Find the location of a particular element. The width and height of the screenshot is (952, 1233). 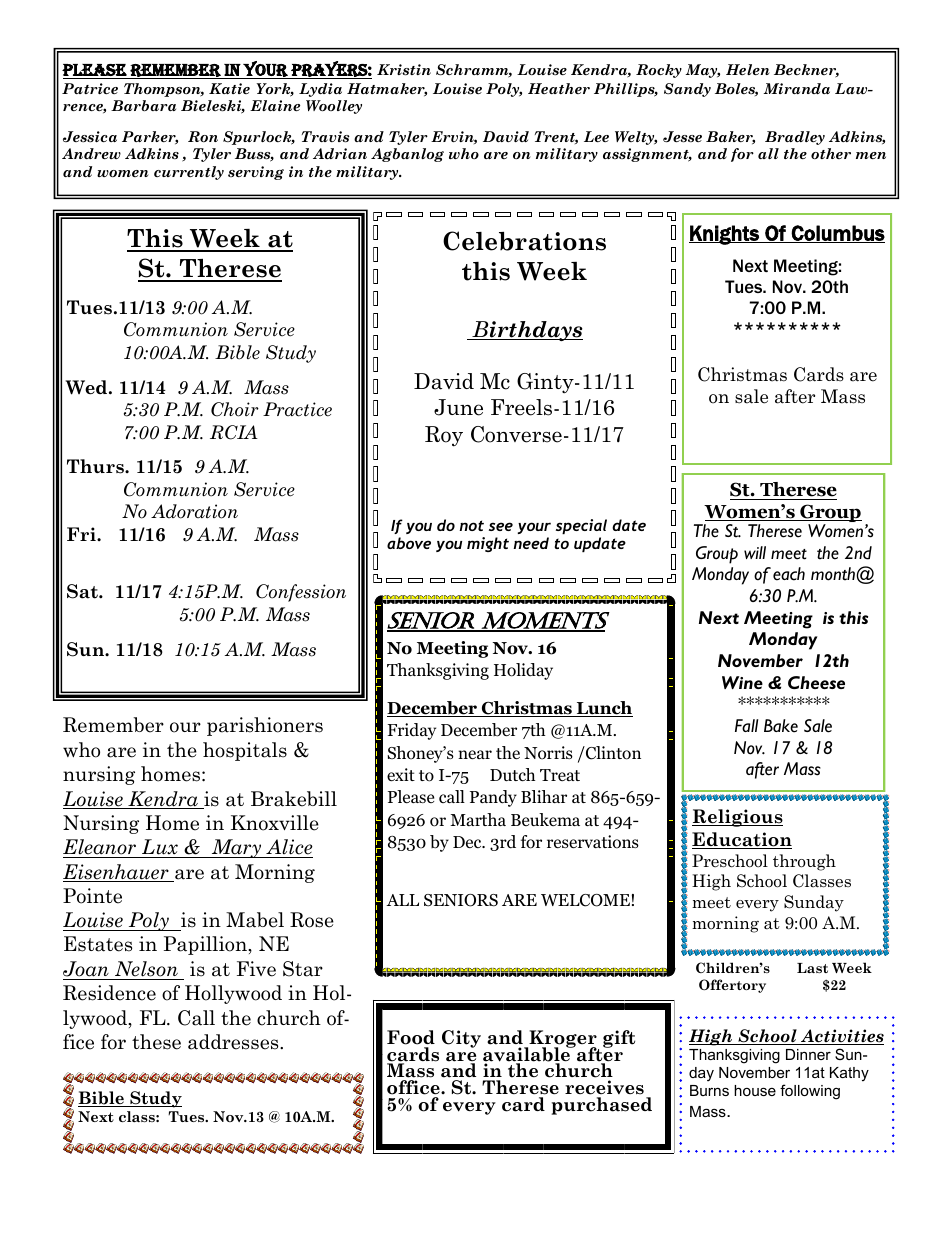

might is located at coordinates (488, 544).
